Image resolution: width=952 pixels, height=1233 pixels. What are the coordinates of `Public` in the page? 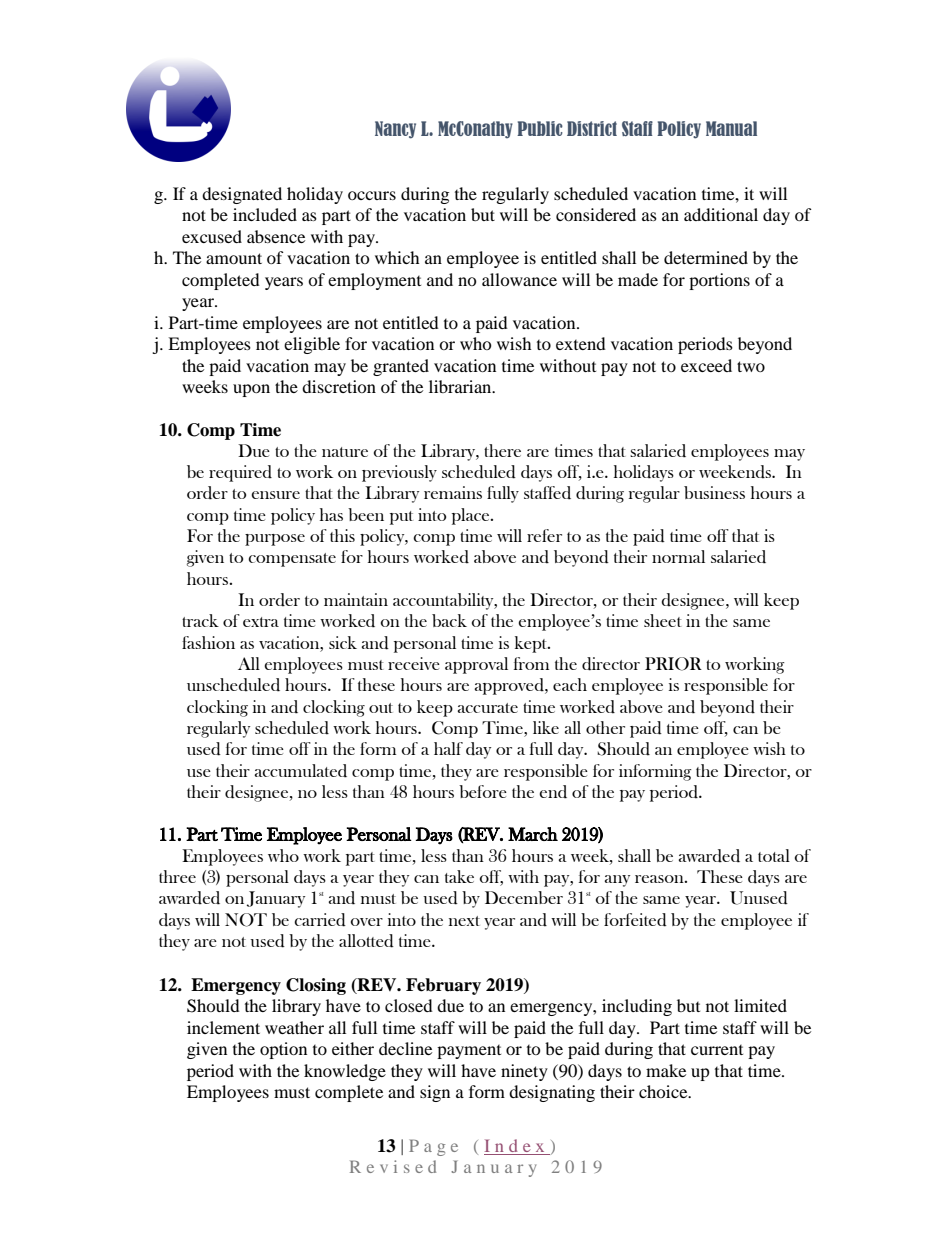 It's located at (540, 128).
